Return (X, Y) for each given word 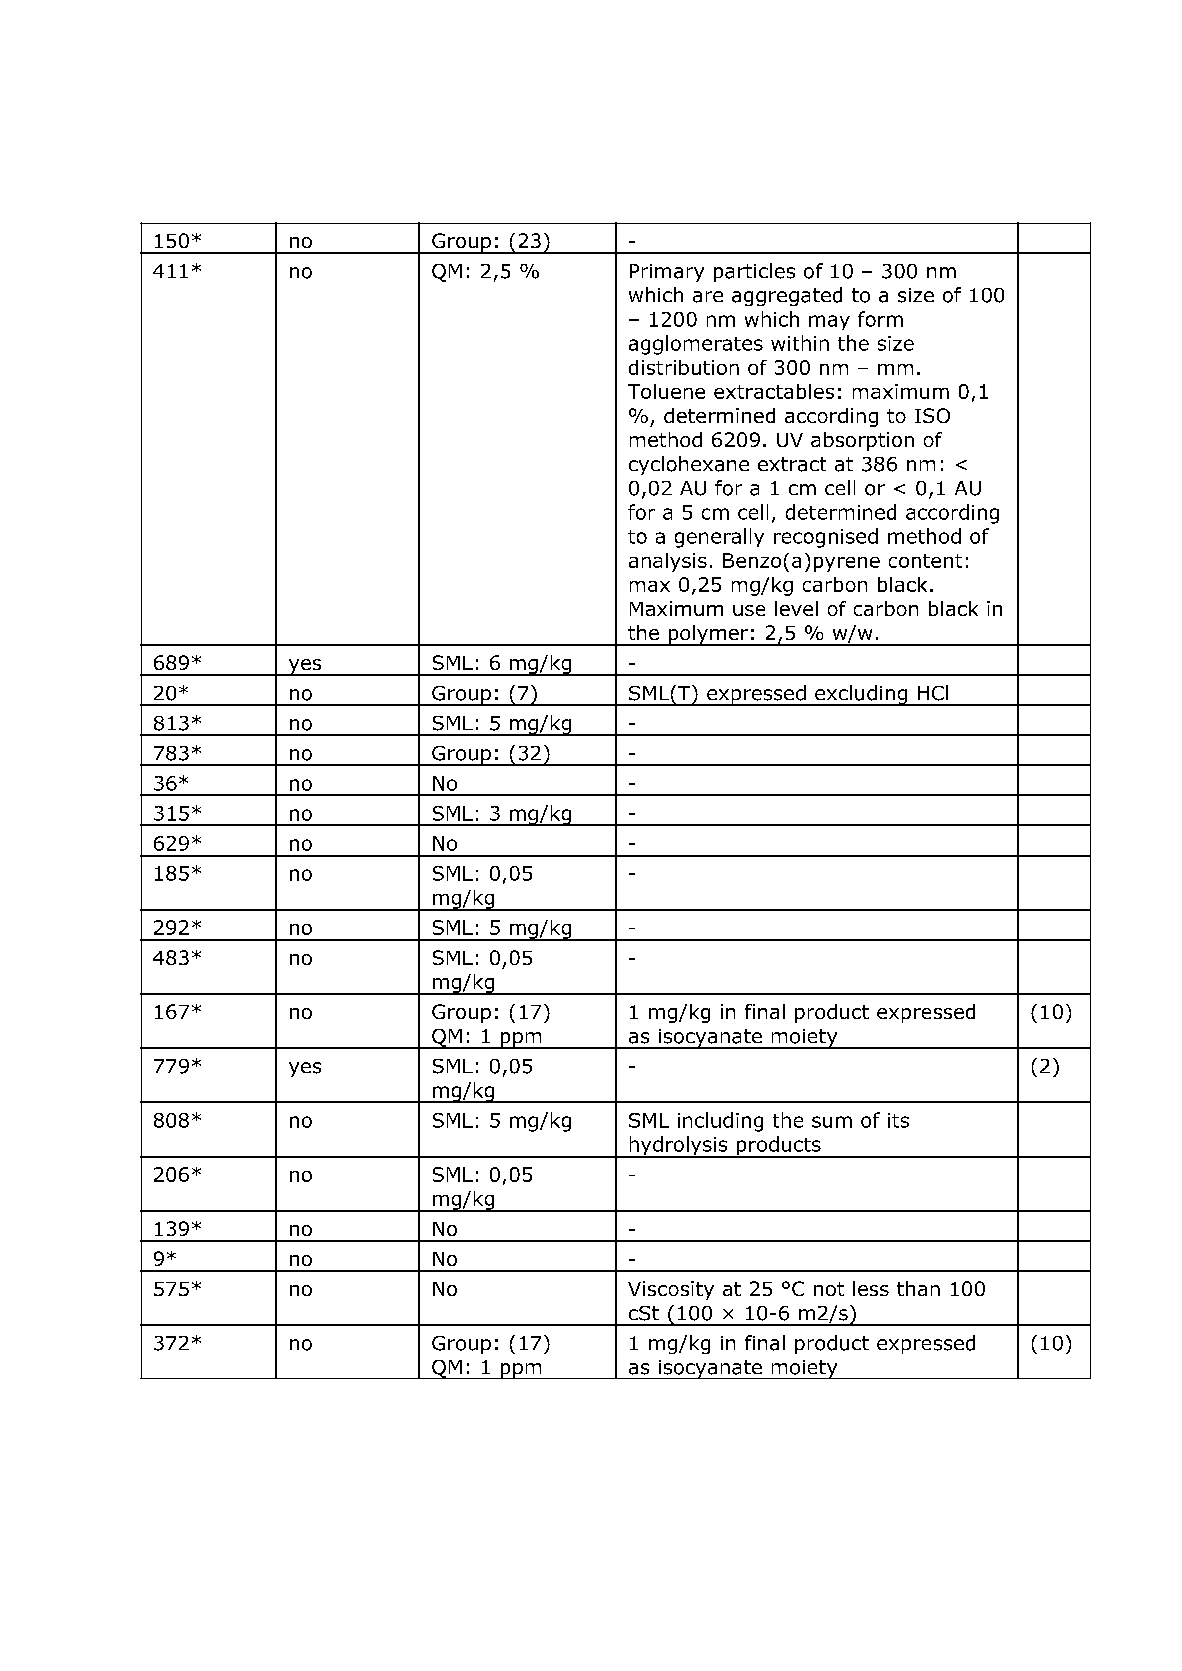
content (925, 561)
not (829, 1289)
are (708, 297)
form (880, 319)
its (898, 1120)
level (796, 608)
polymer (708, 635)
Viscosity (671, 1290)
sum (832, 1122)
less (871, 1288)
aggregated (787, 296)
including (720, 1122)
